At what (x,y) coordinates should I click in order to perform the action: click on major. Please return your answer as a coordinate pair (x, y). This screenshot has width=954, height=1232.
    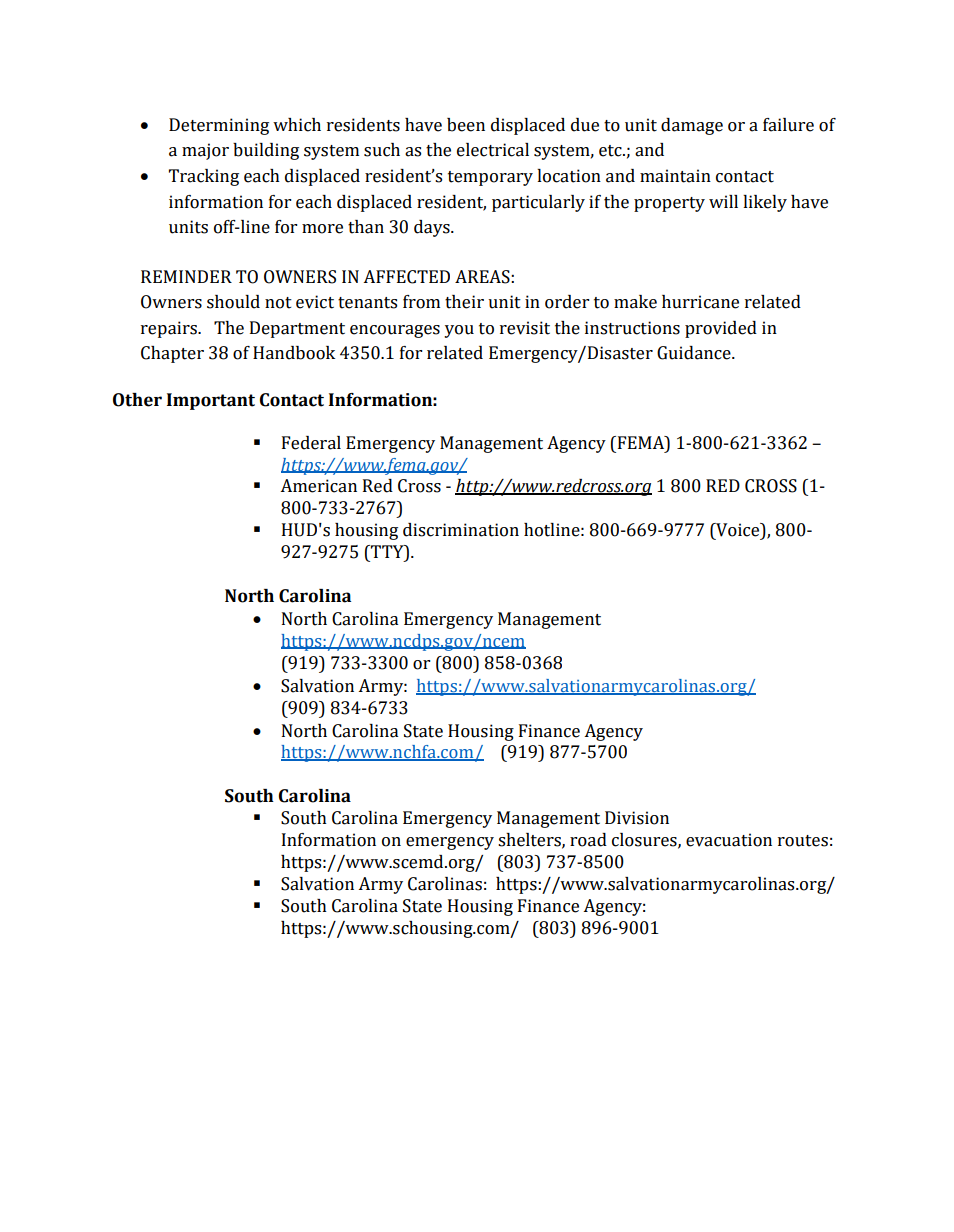
    Looking at the image, I should click on (205, 151).
